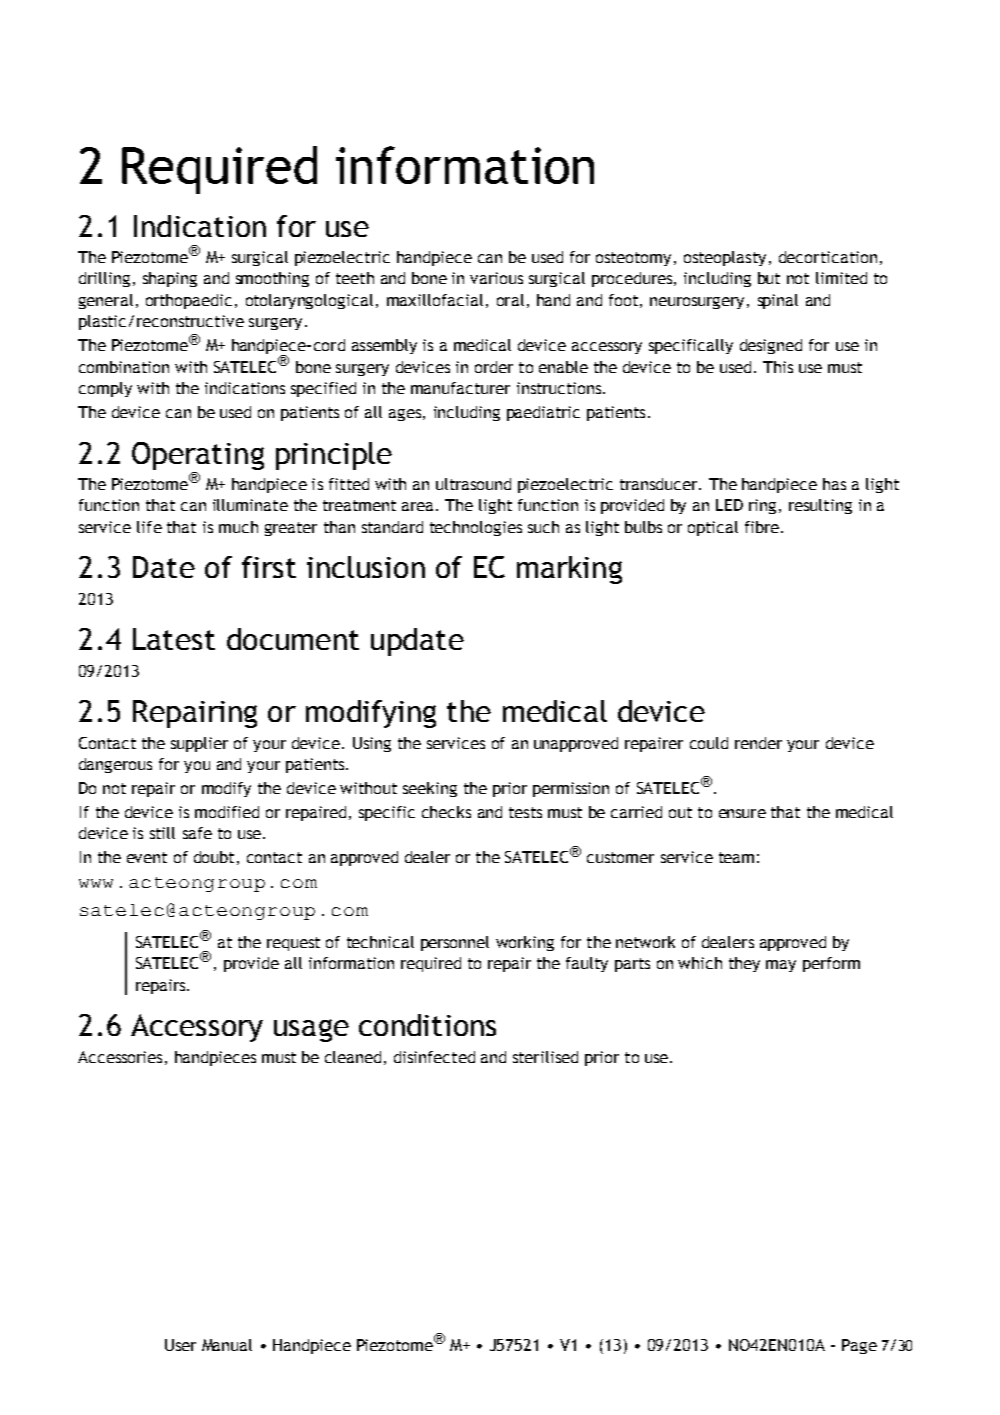 The width and height of the screenshot is (1000, 1415). What do you see at coordinates (434, 1057) in the screenshot?
I see `disinfected` at bounding box center [434, 1057].
